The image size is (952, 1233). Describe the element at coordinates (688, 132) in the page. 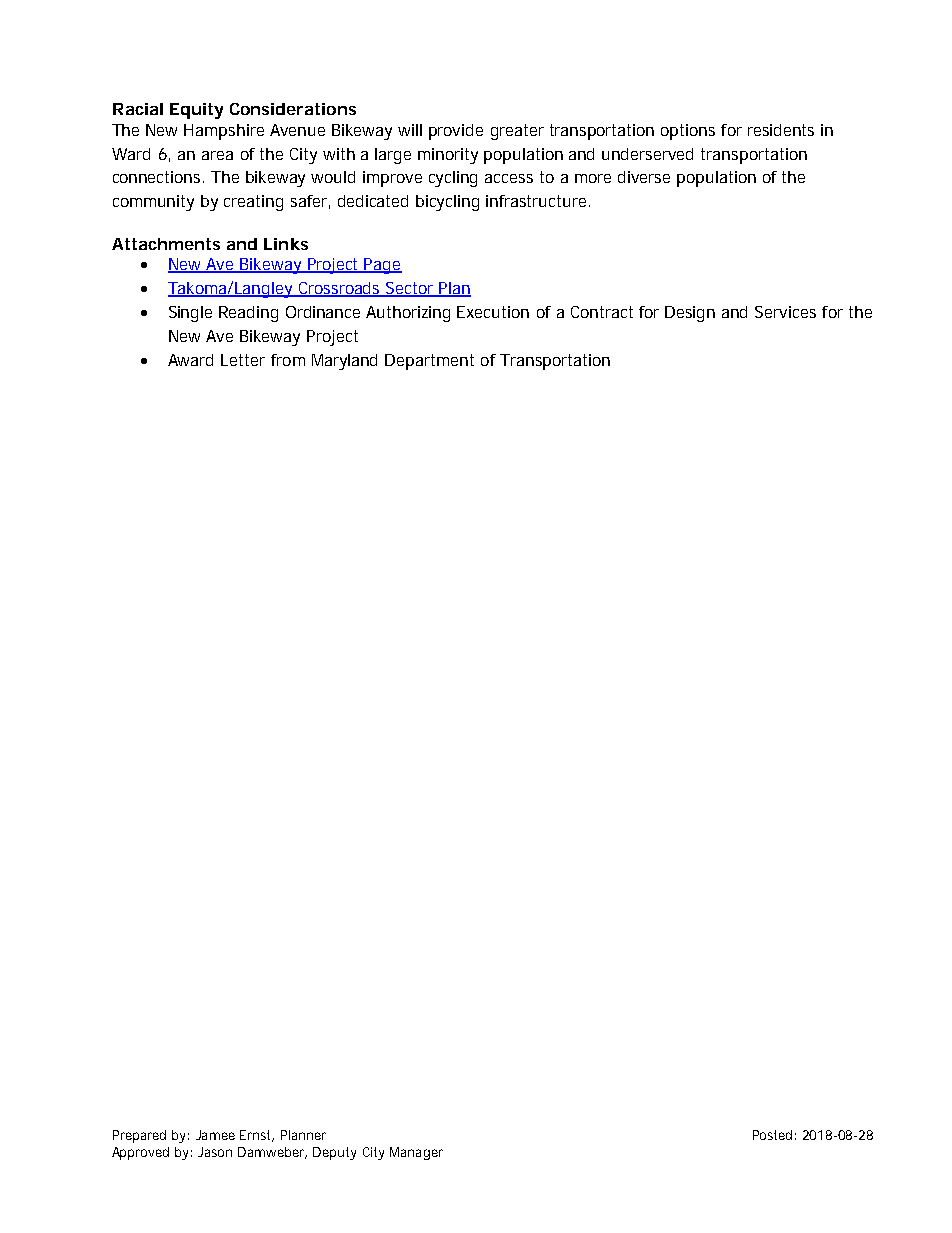

I see `options` at that location.
